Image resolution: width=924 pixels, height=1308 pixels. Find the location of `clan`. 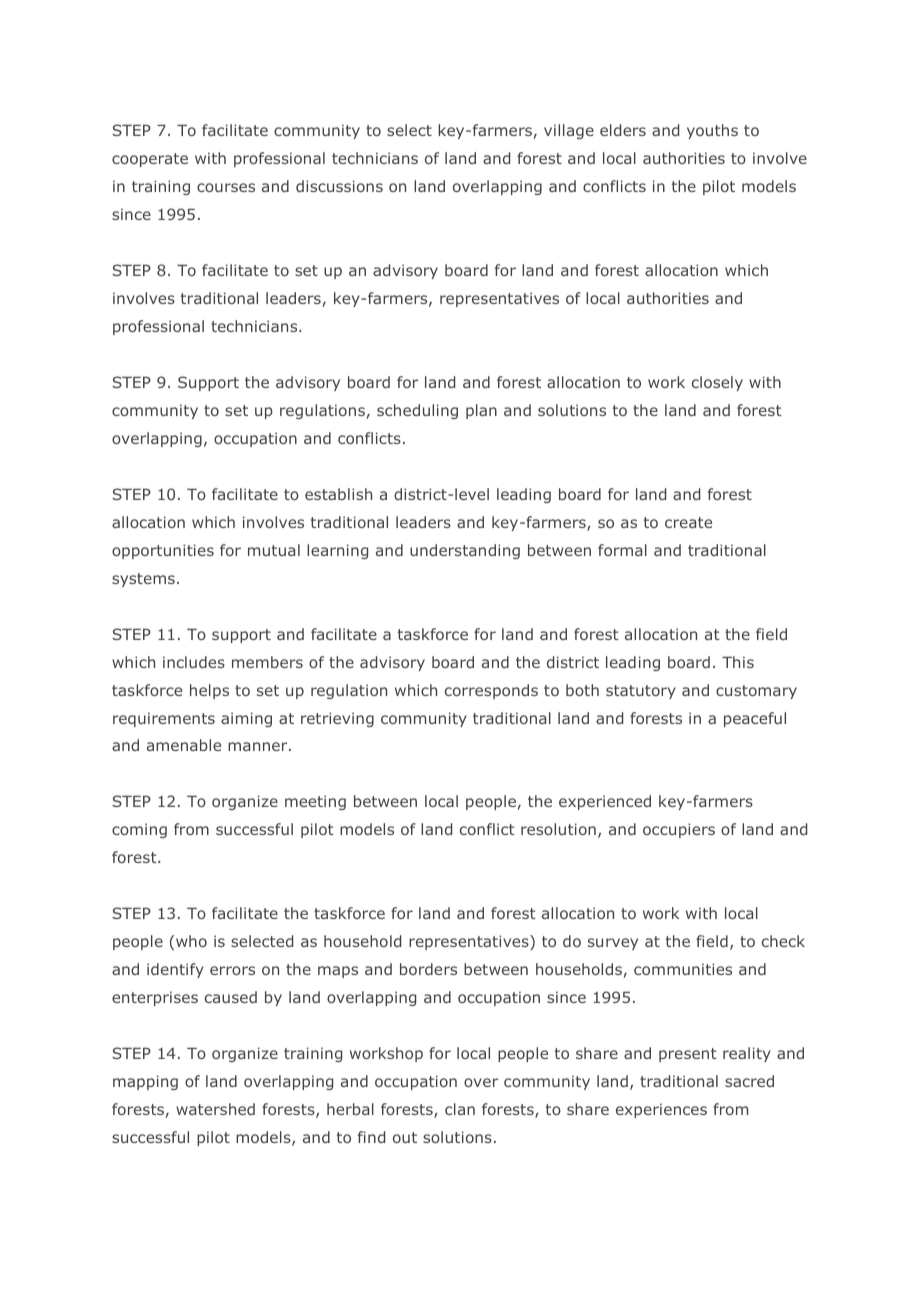

clan is located at coordinates (460, 1109).
